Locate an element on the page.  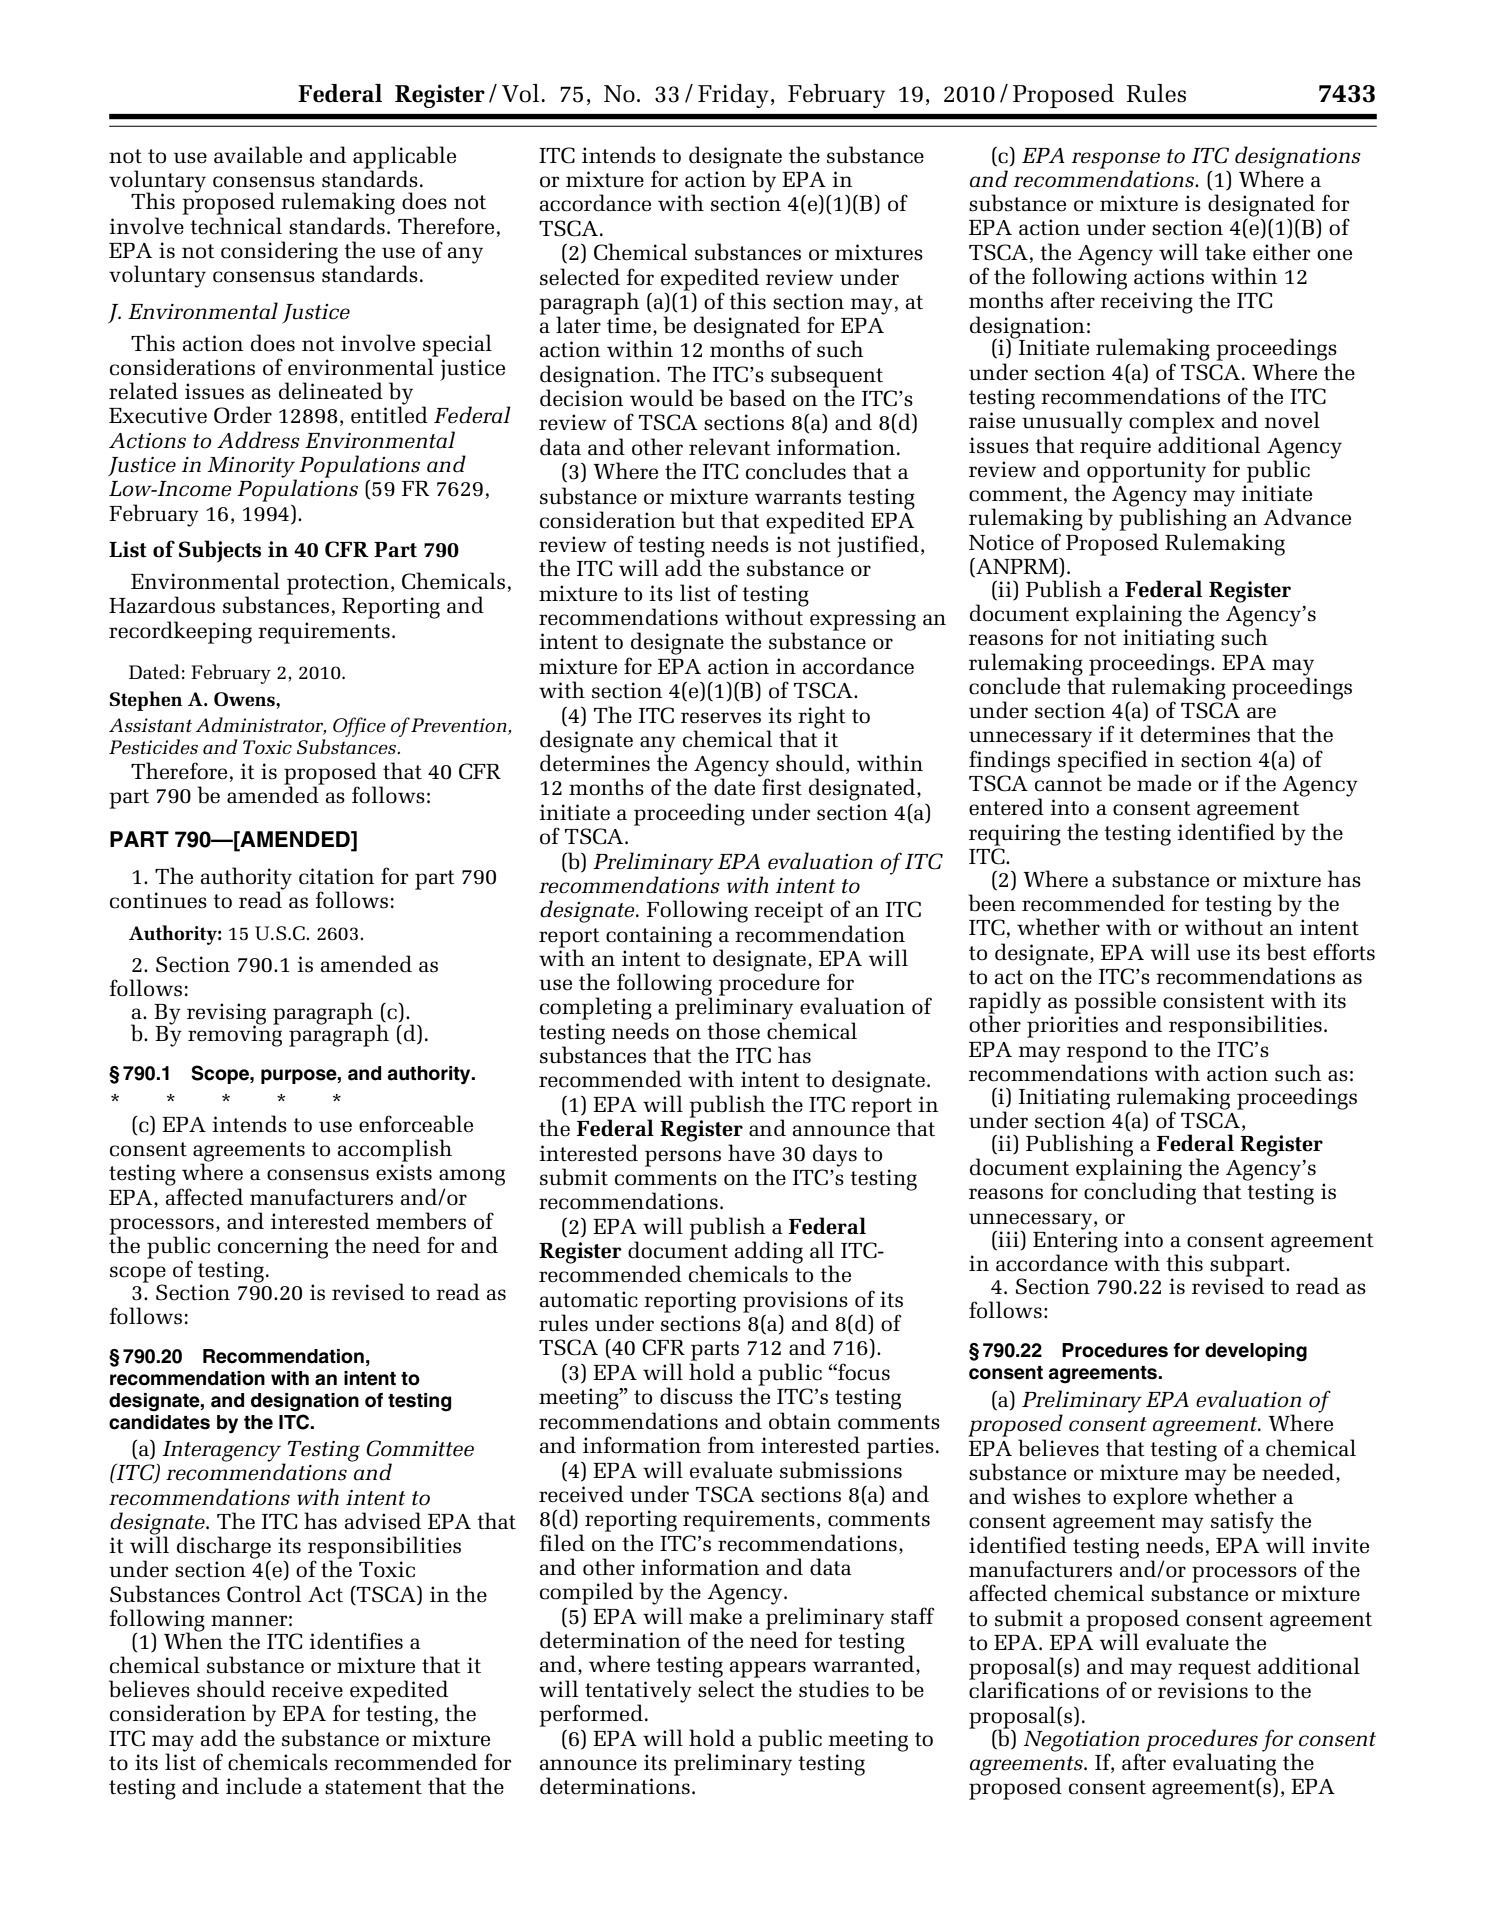
citation is located at coordinates (336, 876).
